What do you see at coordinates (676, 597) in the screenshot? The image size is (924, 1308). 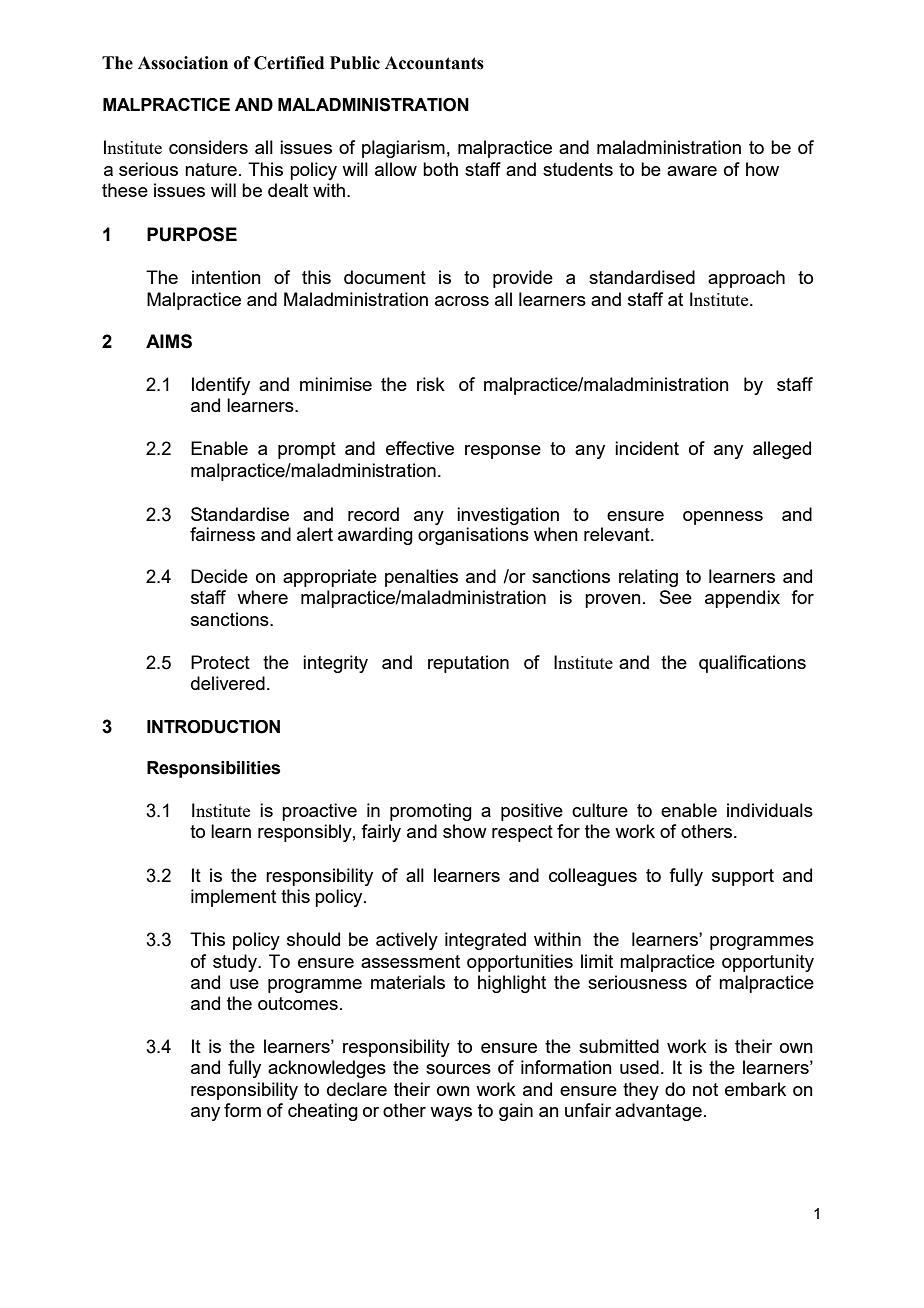 I see `See` at bounding box center [676, 597].
